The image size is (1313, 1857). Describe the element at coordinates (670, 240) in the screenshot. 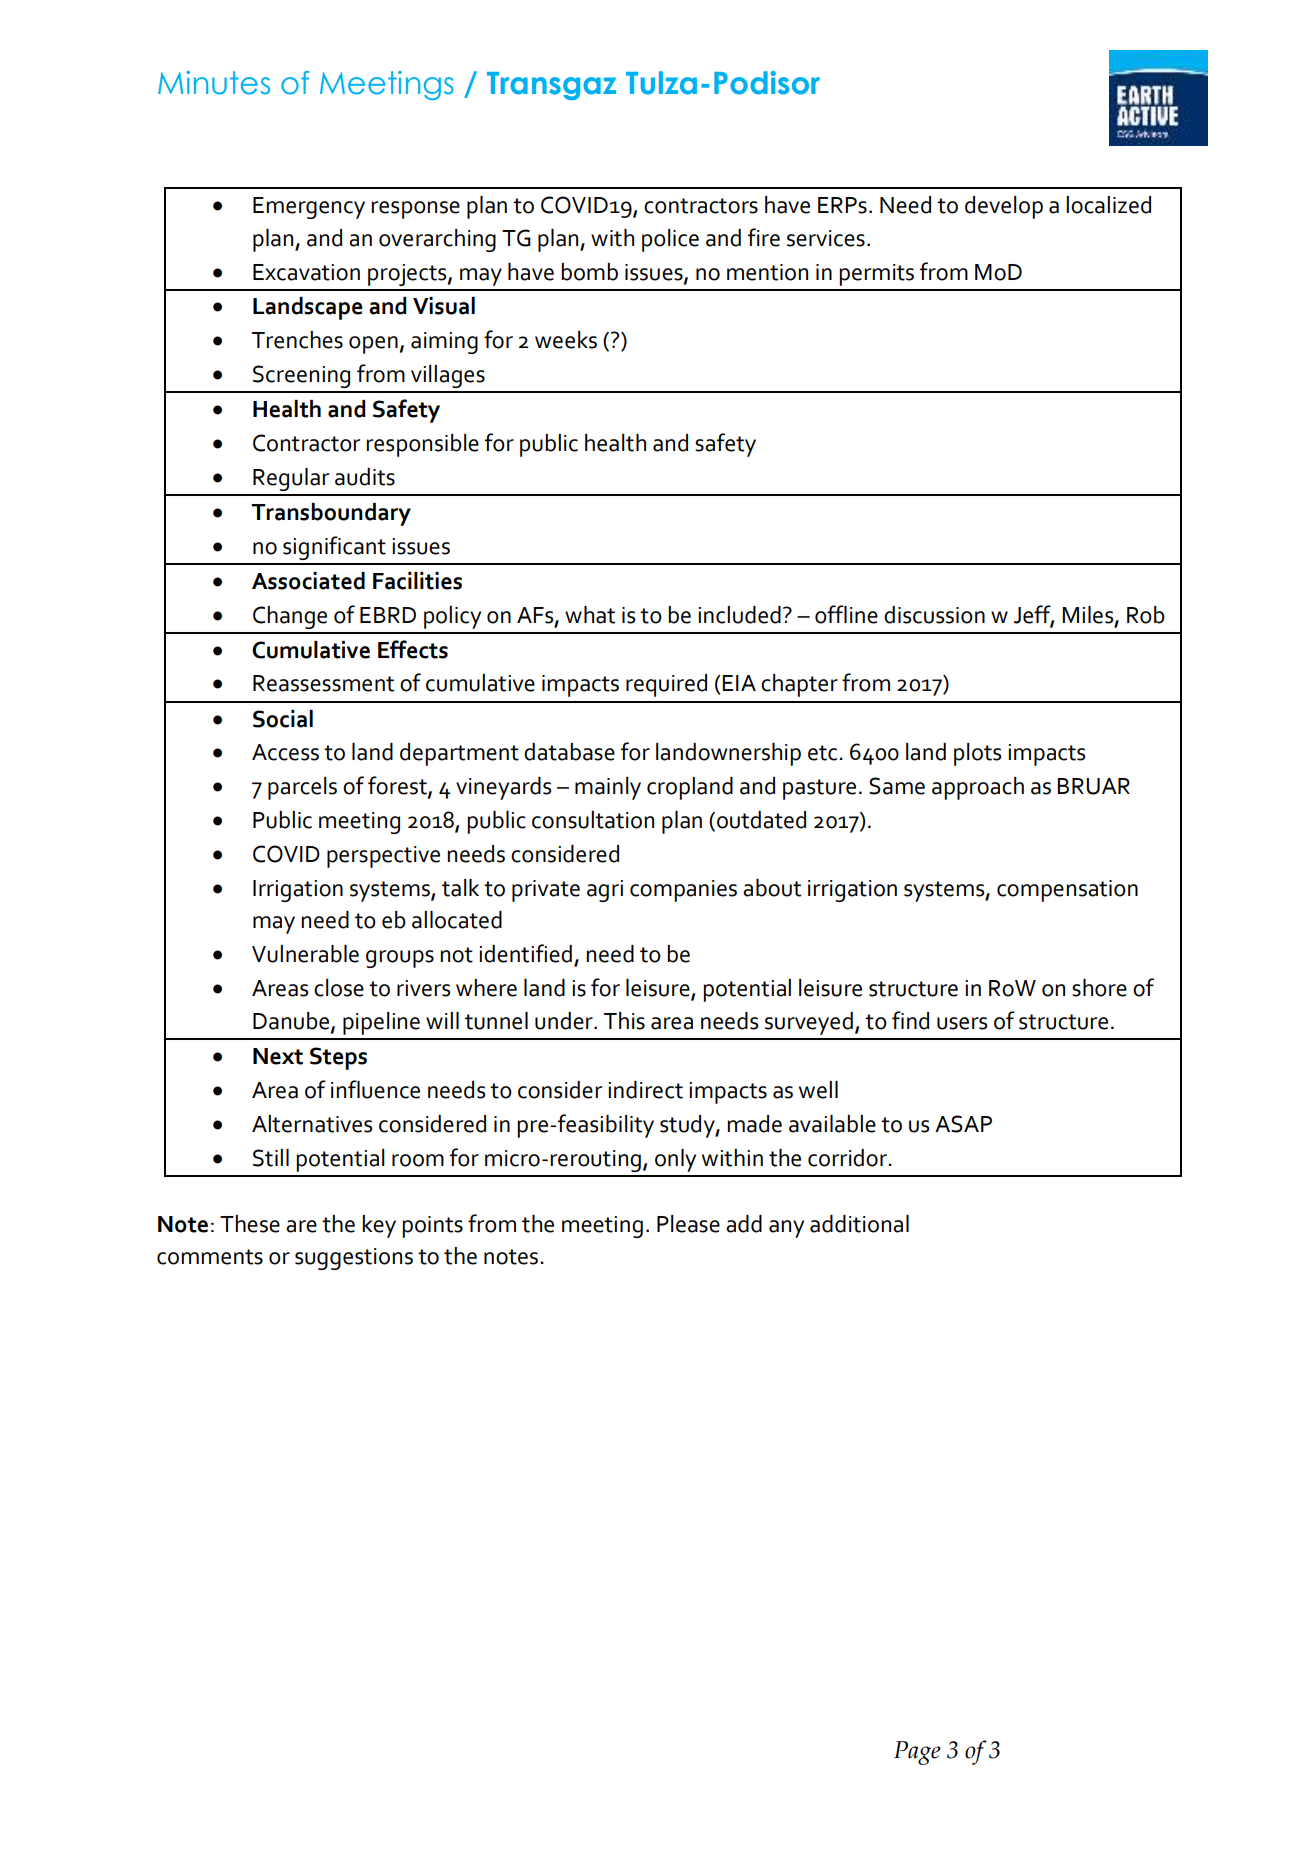

I see `police` at that location.
